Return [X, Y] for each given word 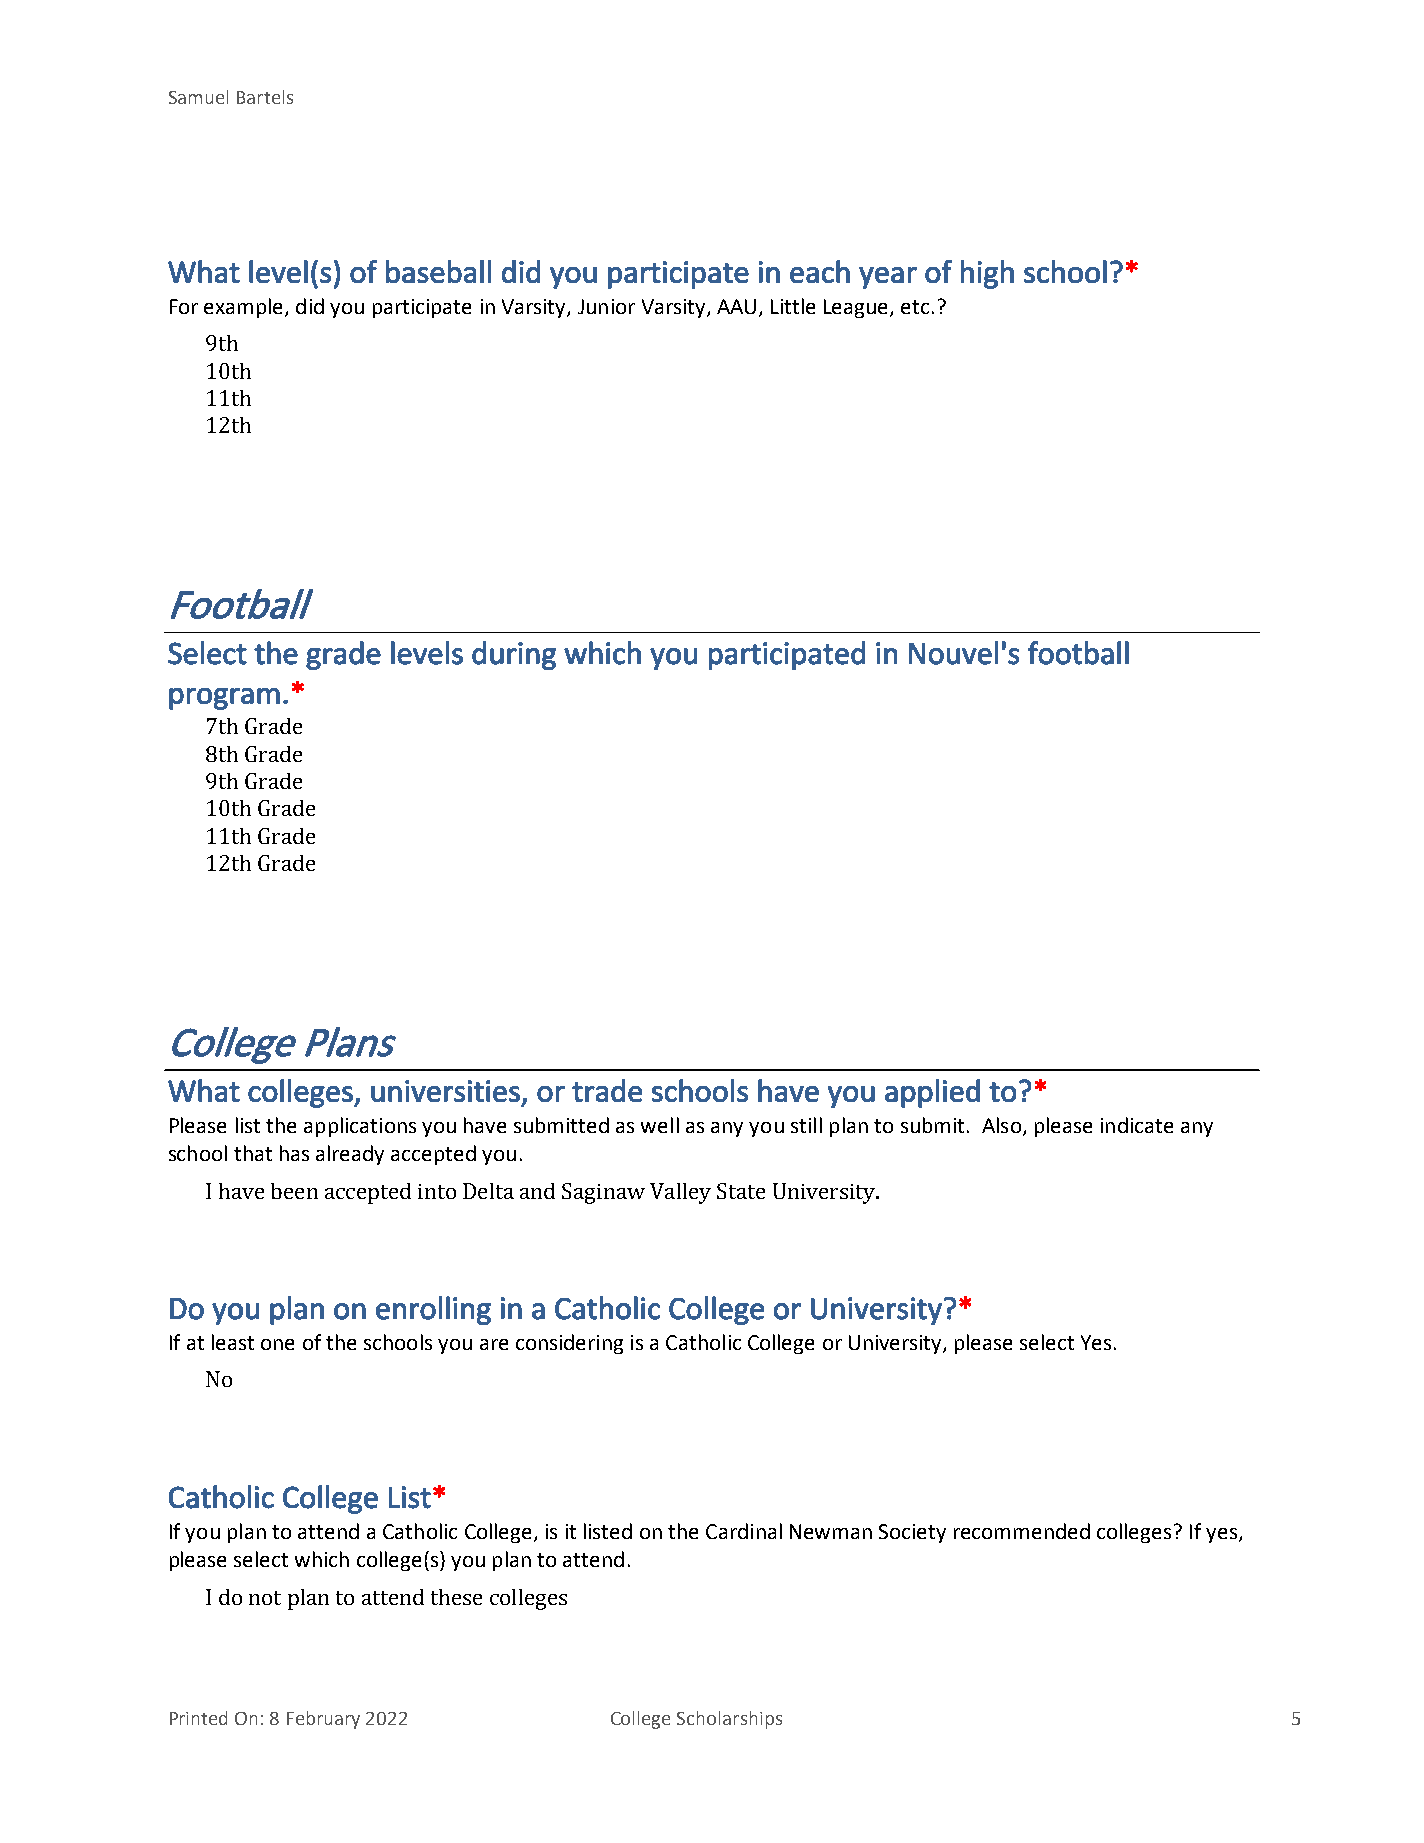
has [294, 1153]
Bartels [265, 97]
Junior [606, 306]
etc [915, 307]
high [987, 274]
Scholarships [729, 1720]
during [514, 655]
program [224, 699]
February [323, 1720]
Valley [680, 1193]
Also [1001, 1125]
